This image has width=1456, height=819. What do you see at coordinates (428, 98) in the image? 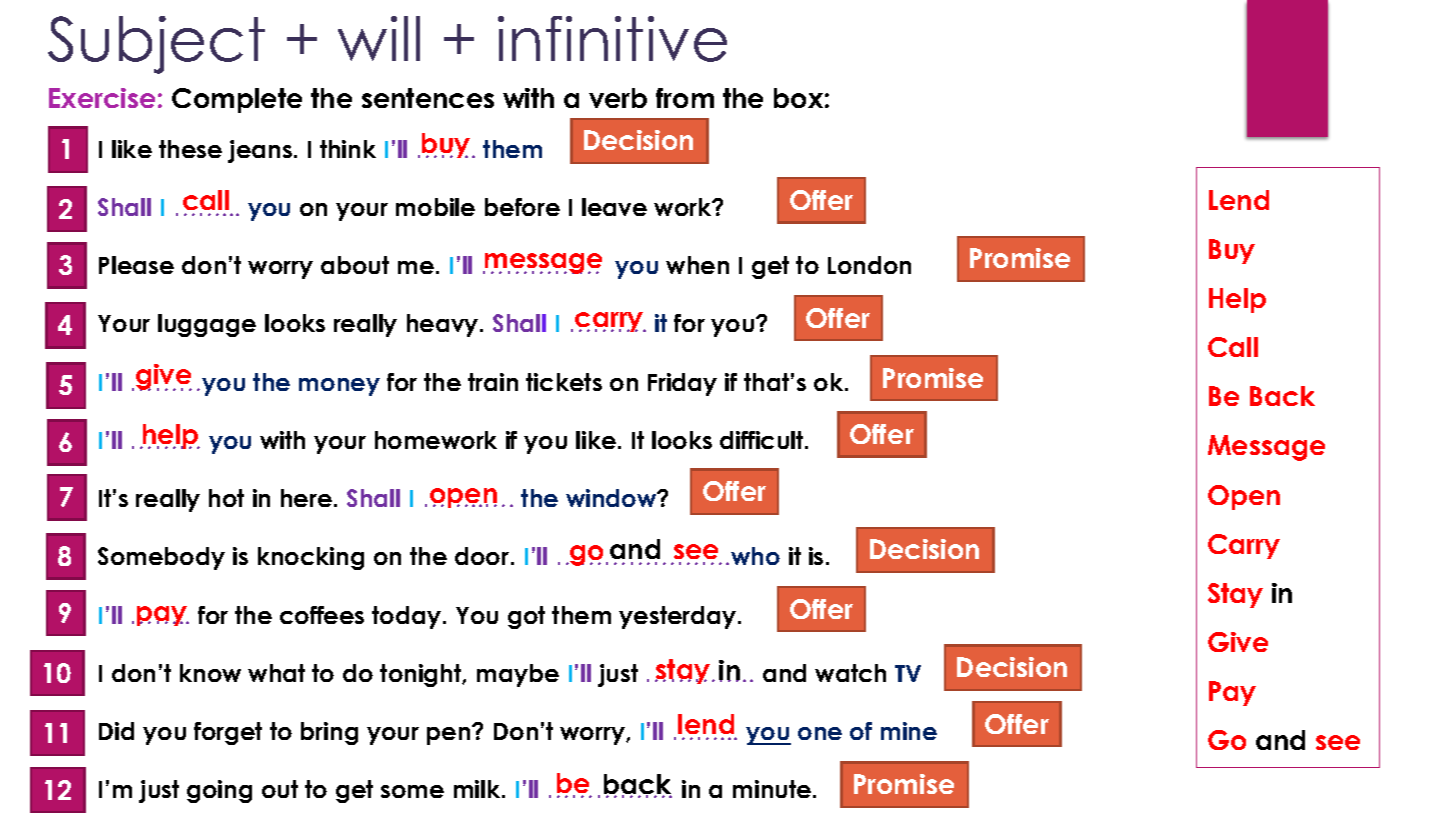
I see `sentences` at bounding box center [428, 98].
